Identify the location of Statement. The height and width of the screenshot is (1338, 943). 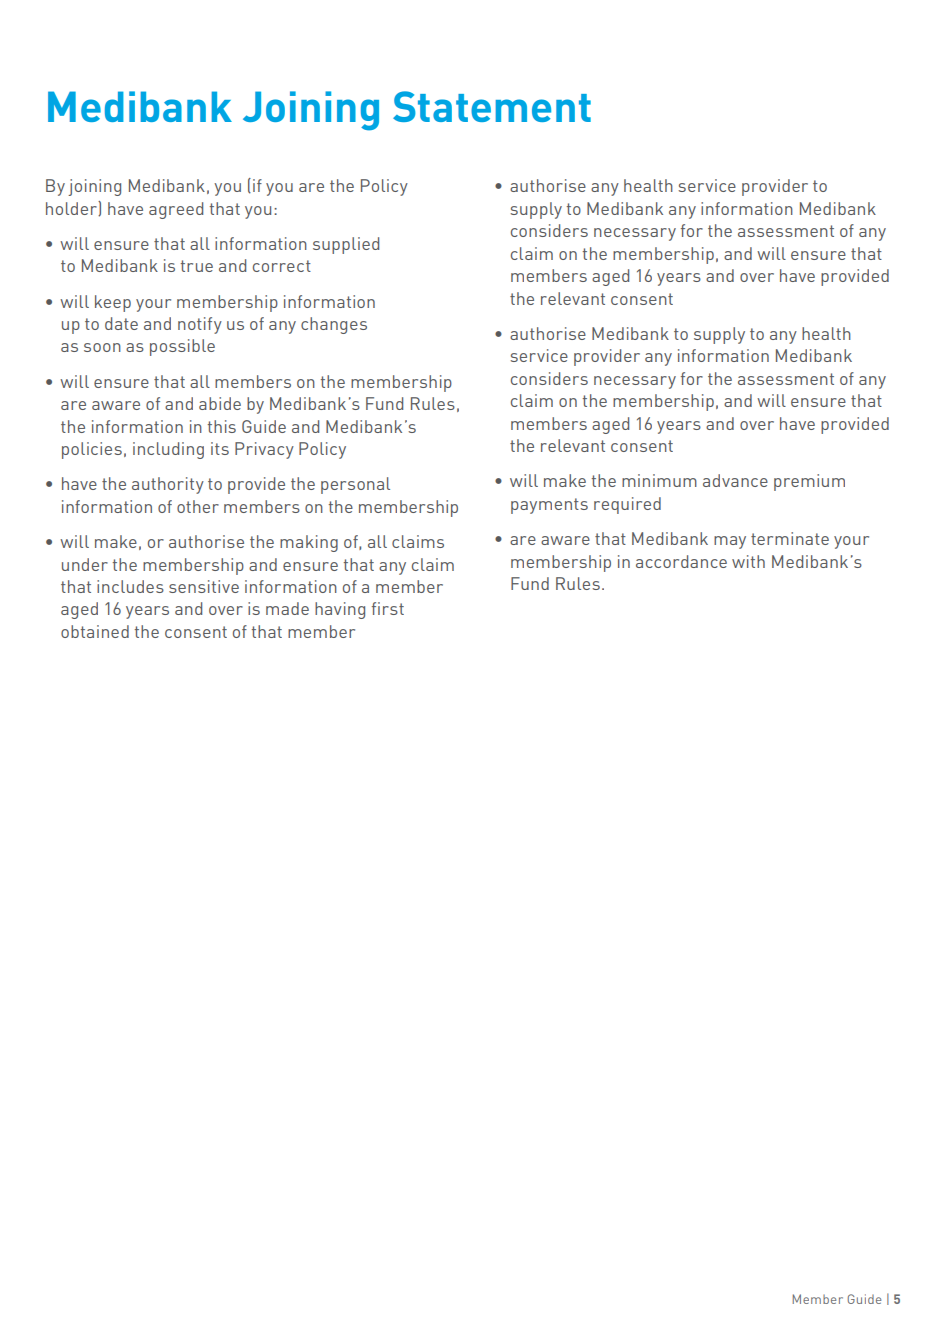
(492, 106).
